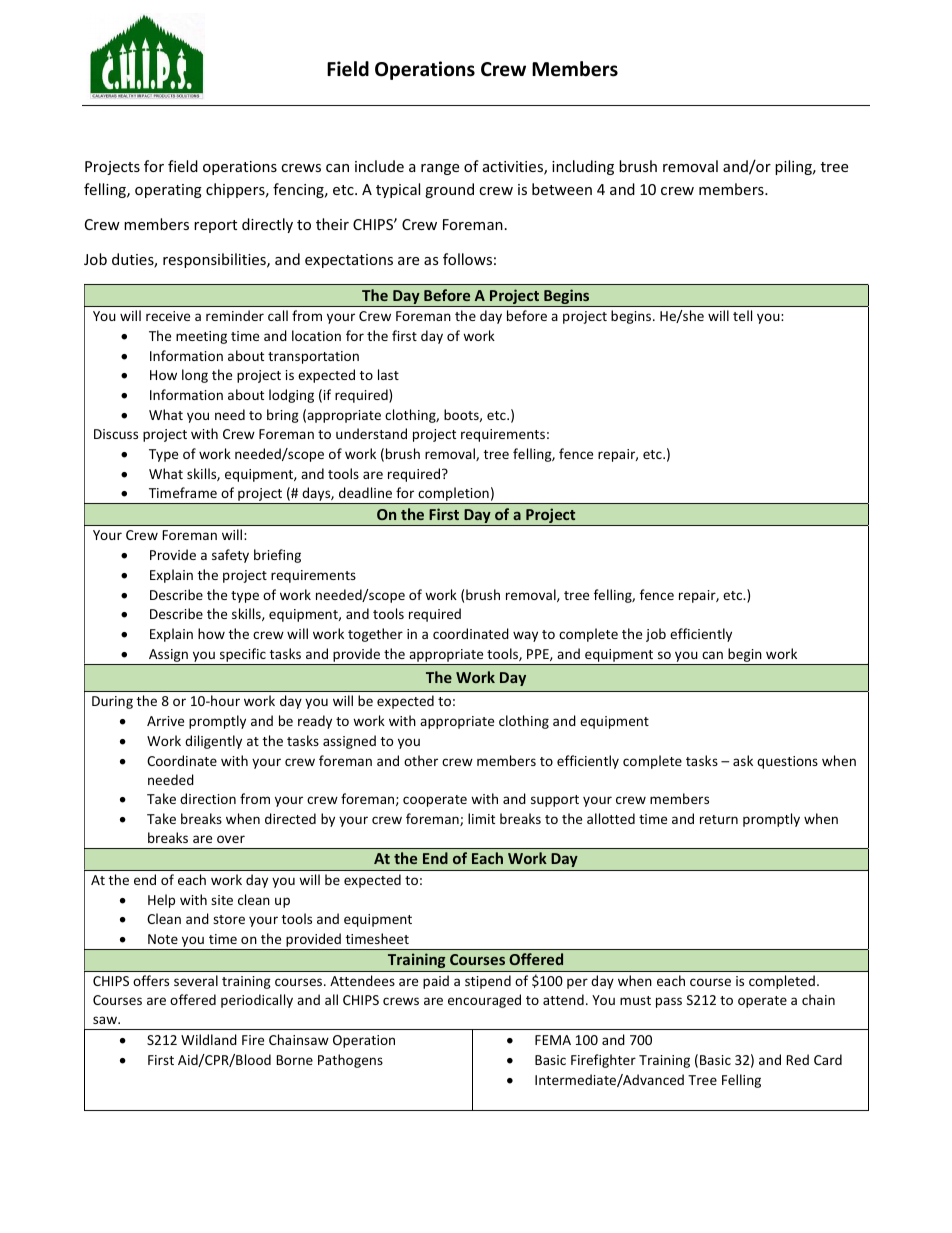 The height and width of the document is (1233, 952). I want to click on operating, so click(168, 191).
